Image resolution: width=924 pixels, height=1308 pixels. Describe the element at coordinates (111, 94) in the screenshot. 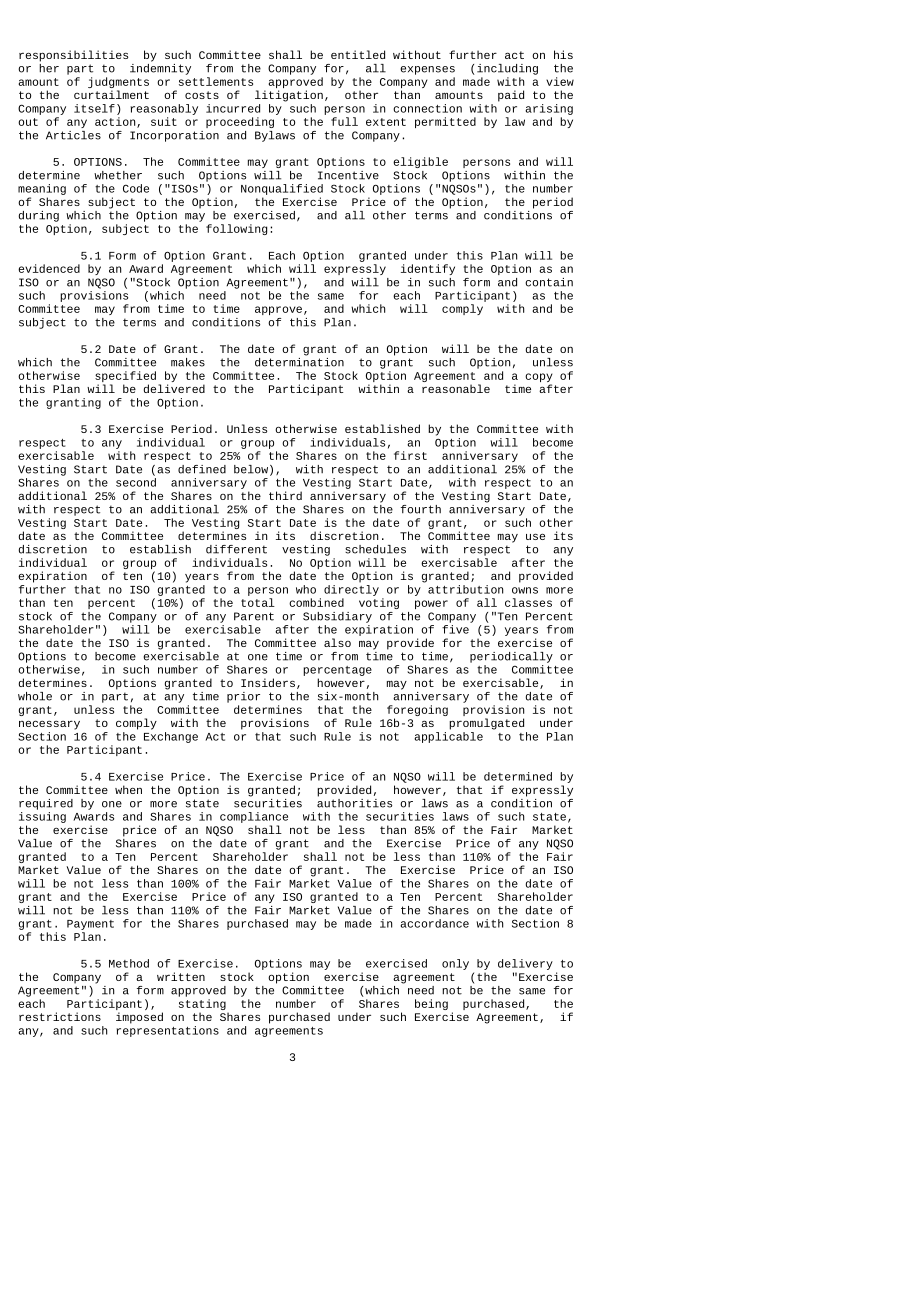

I see `curtailment` at that location.
